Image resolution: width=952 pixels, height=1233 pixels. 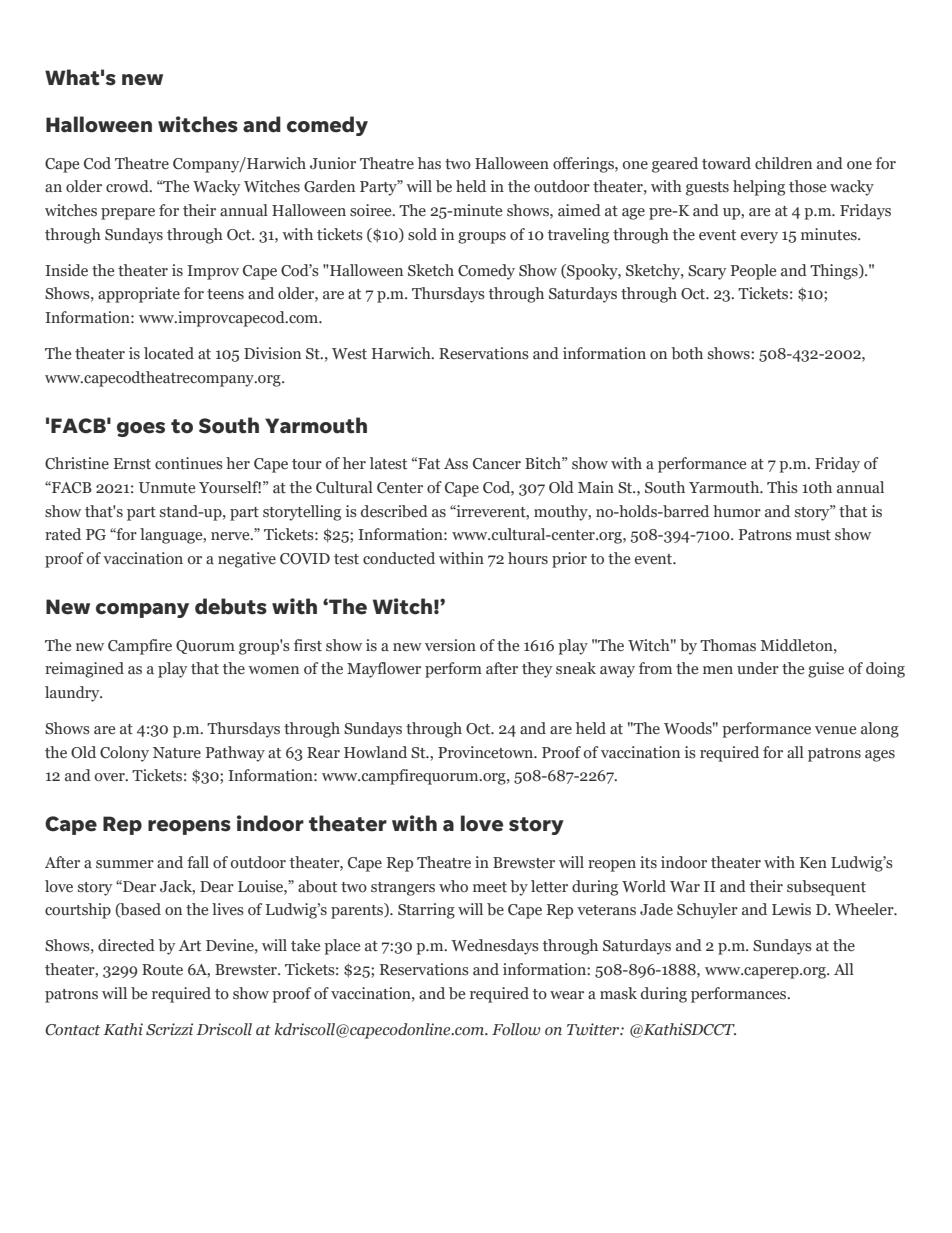 What do you see at coordinates (128, 186) in the screenshot?
I see `crowd` at bounding box center [128, 186].
